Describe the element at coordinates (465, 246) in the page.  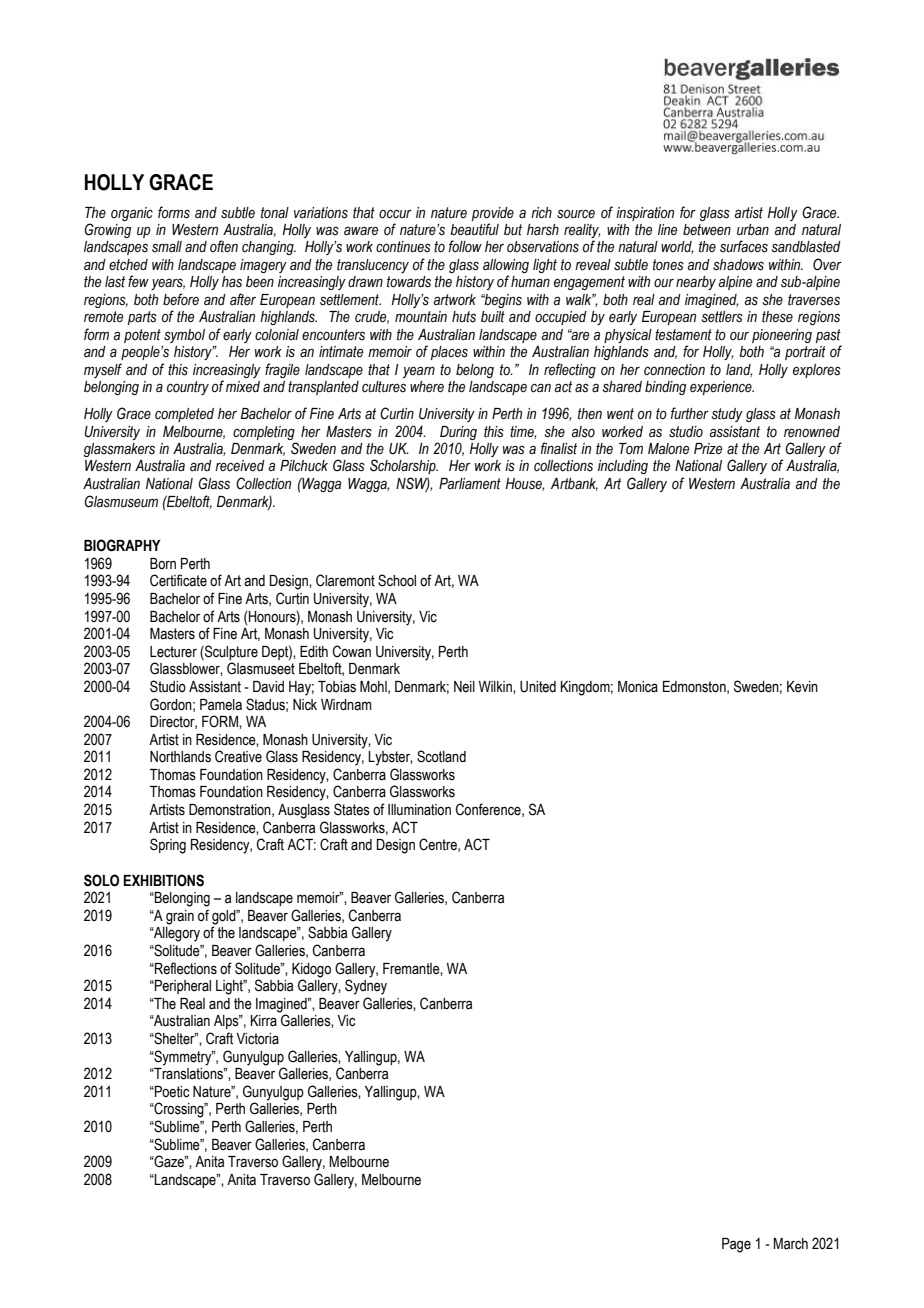
I see `follow` at that location.
